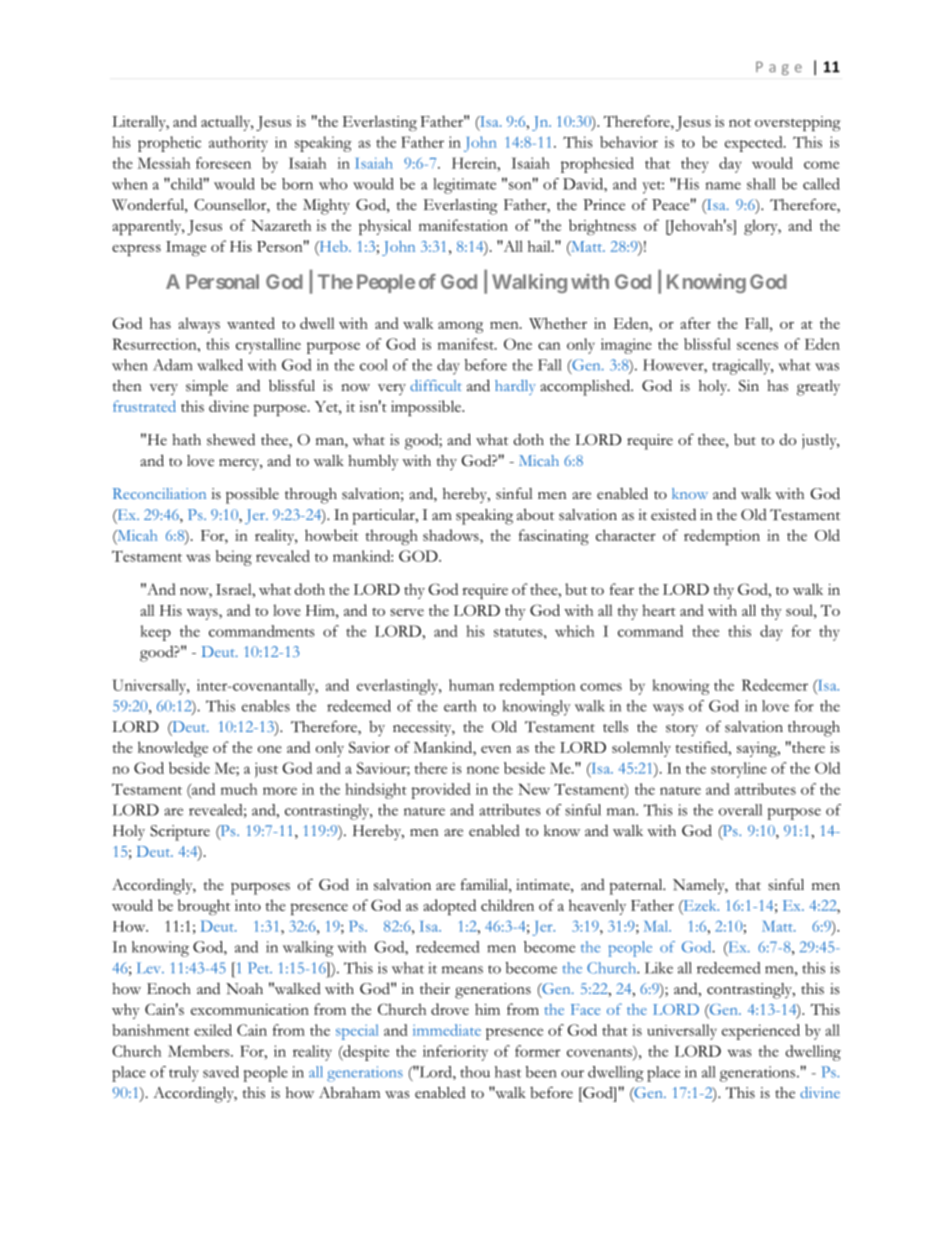  I want to click on provided, so click(441, 791).
